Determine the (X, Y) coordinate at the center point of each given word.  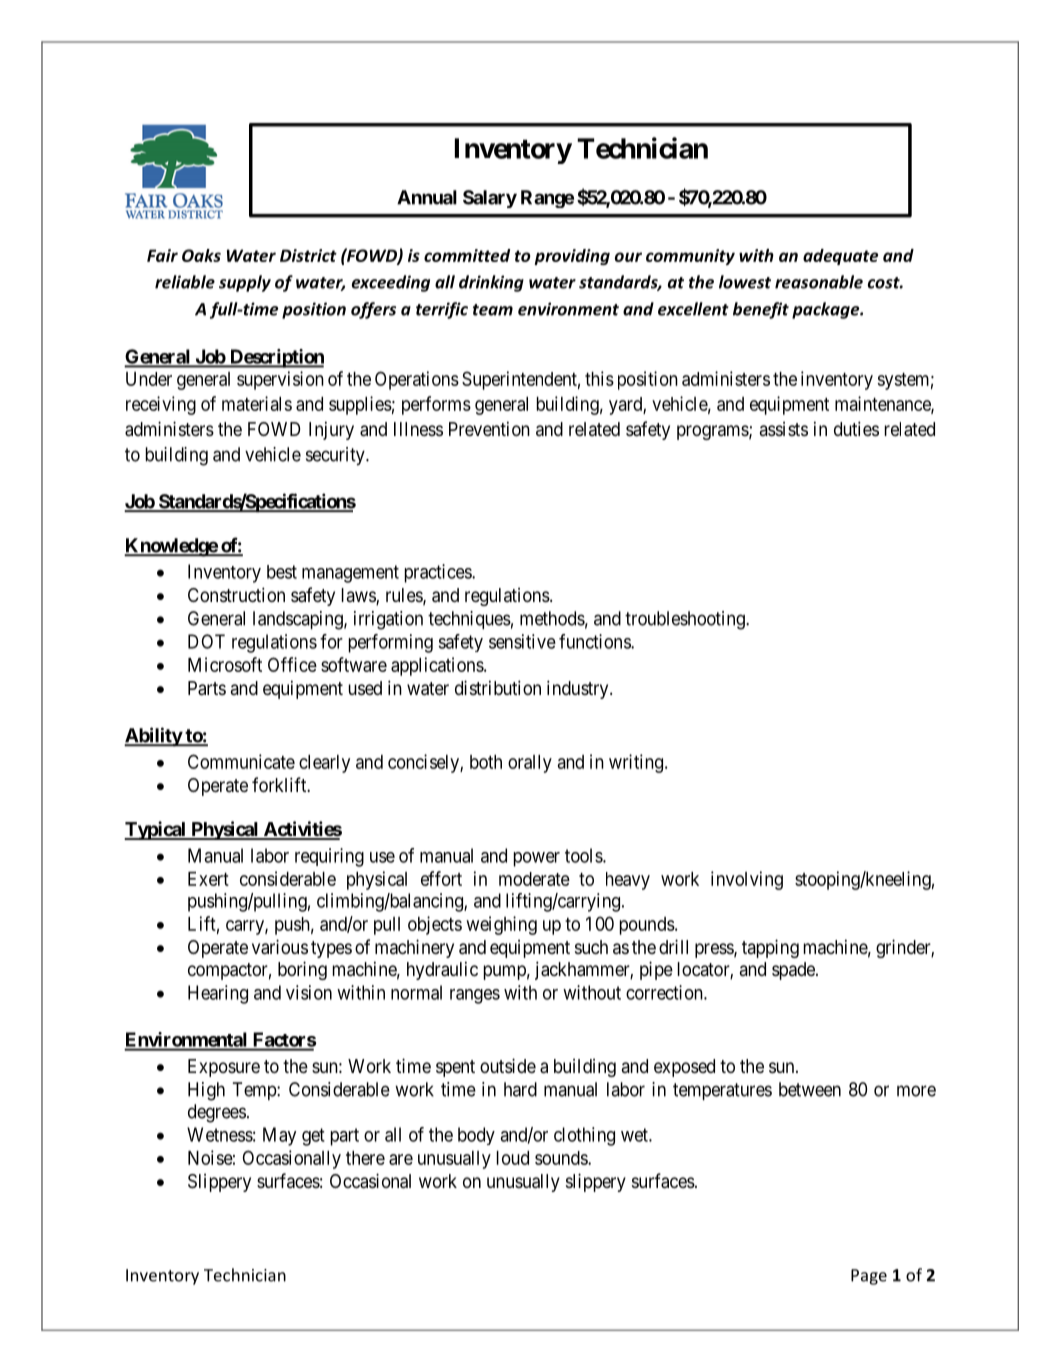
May (279, 1136)
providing (572, 257)
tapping (770, 948)
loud (513, 1158)
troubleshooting (686, 620)
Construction (236, 594)
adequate (840, 257)
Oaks (201, 255)
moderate (534, 879)
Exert (208, 879)
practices (439, 573)
